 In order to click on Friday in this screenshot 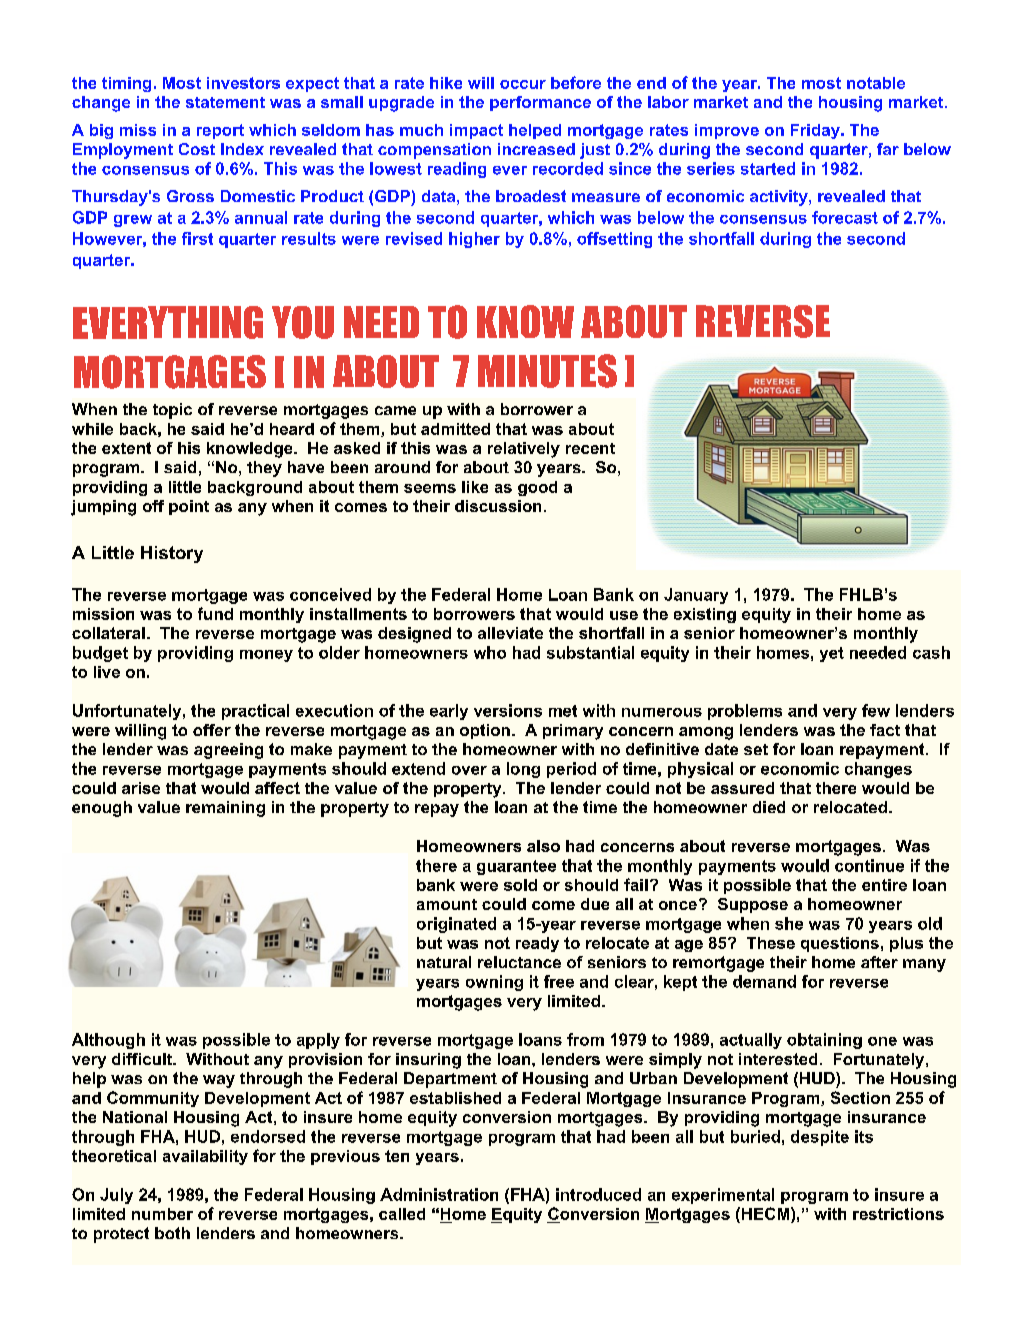, I will do `click(816, 131)`.
